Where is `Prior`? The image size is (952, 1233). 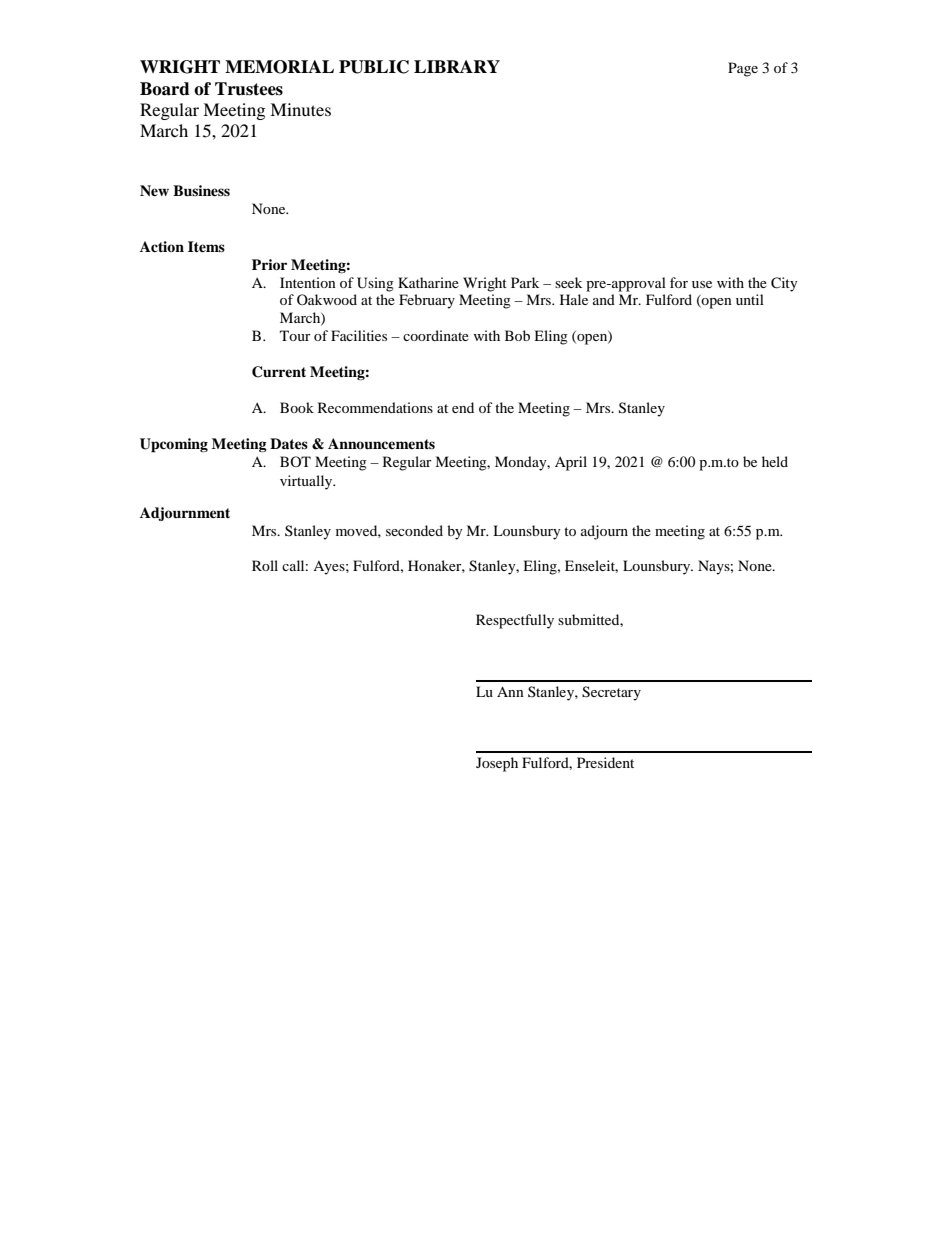 Prior is located at coordinates (269, 265).
